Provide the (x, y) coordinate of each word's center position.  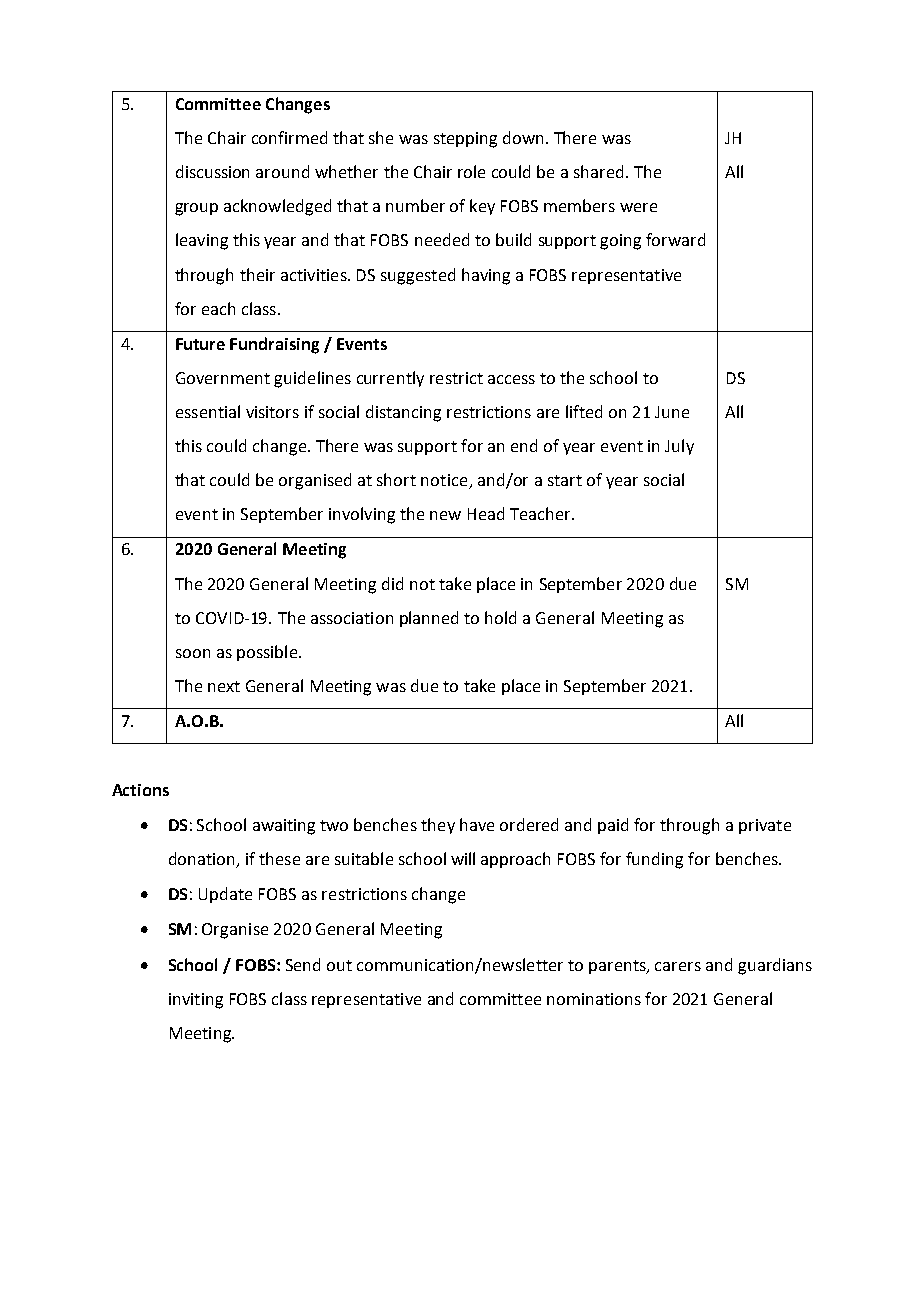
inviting (196, 1001)
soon (193, 653)
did (392, 583)
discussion (212, 171)
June (672, 412)
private (765, 826)
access (511, 379)
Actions (140, 790)
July (679, 447)
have (477, 824)
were (638, 207)
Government (223, 378)
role (471, 171)
